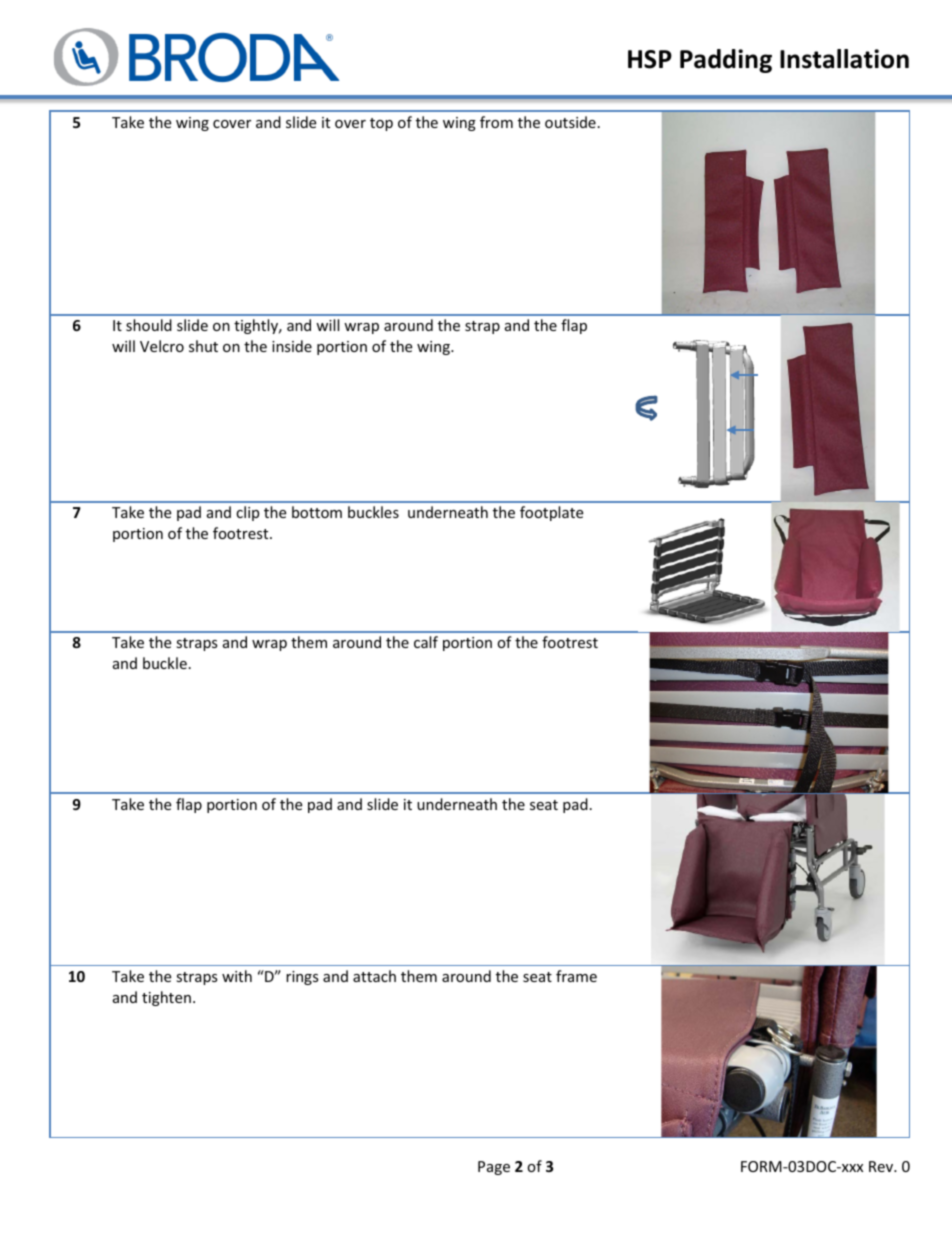 This document has width=952, height=1233. What do you see at coordinates (551, 513) in the document?
I see `footplate` at bounding box center [551, 513].
